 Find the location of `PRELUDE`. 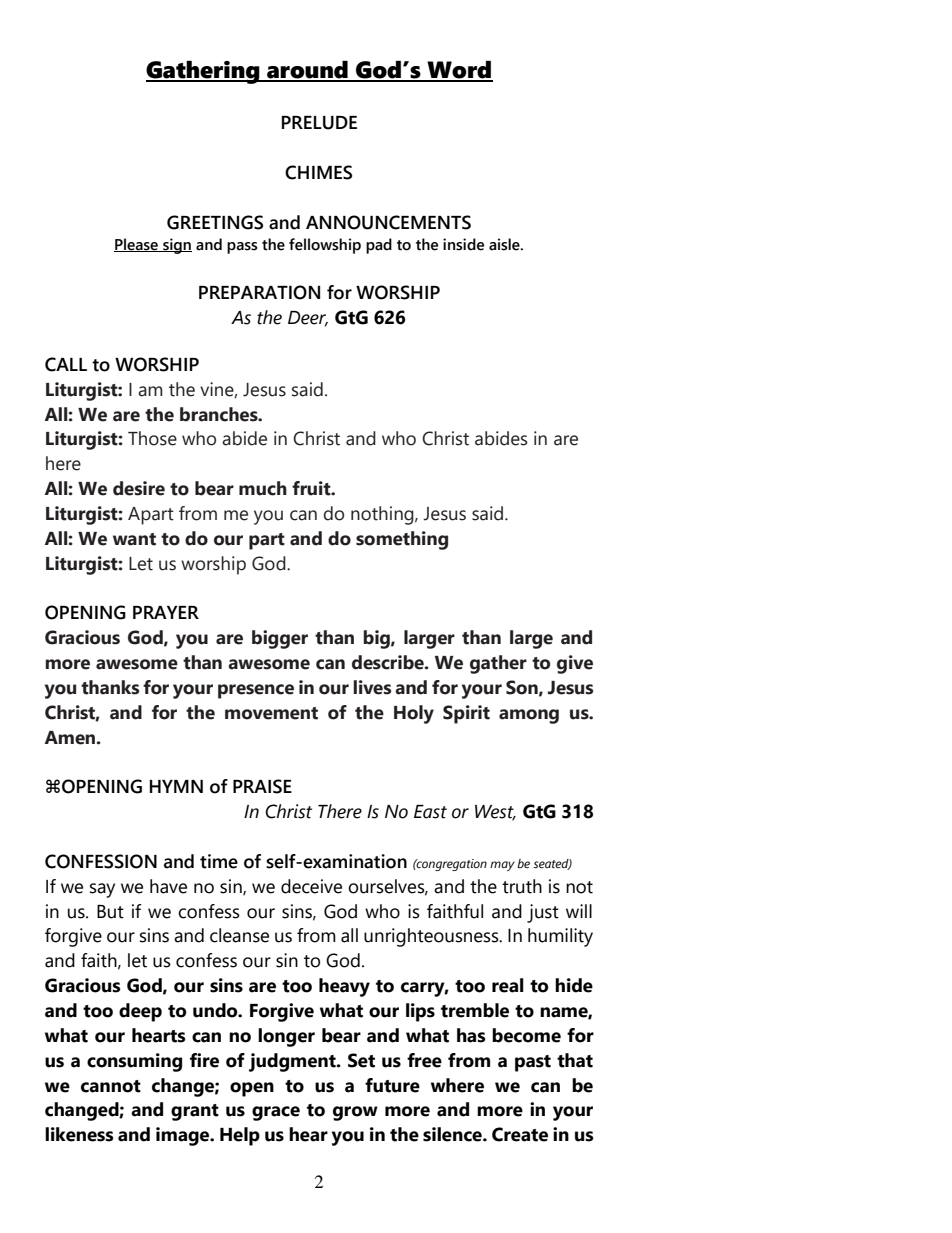

PRELUDE is located at coordinates (319, 123).
